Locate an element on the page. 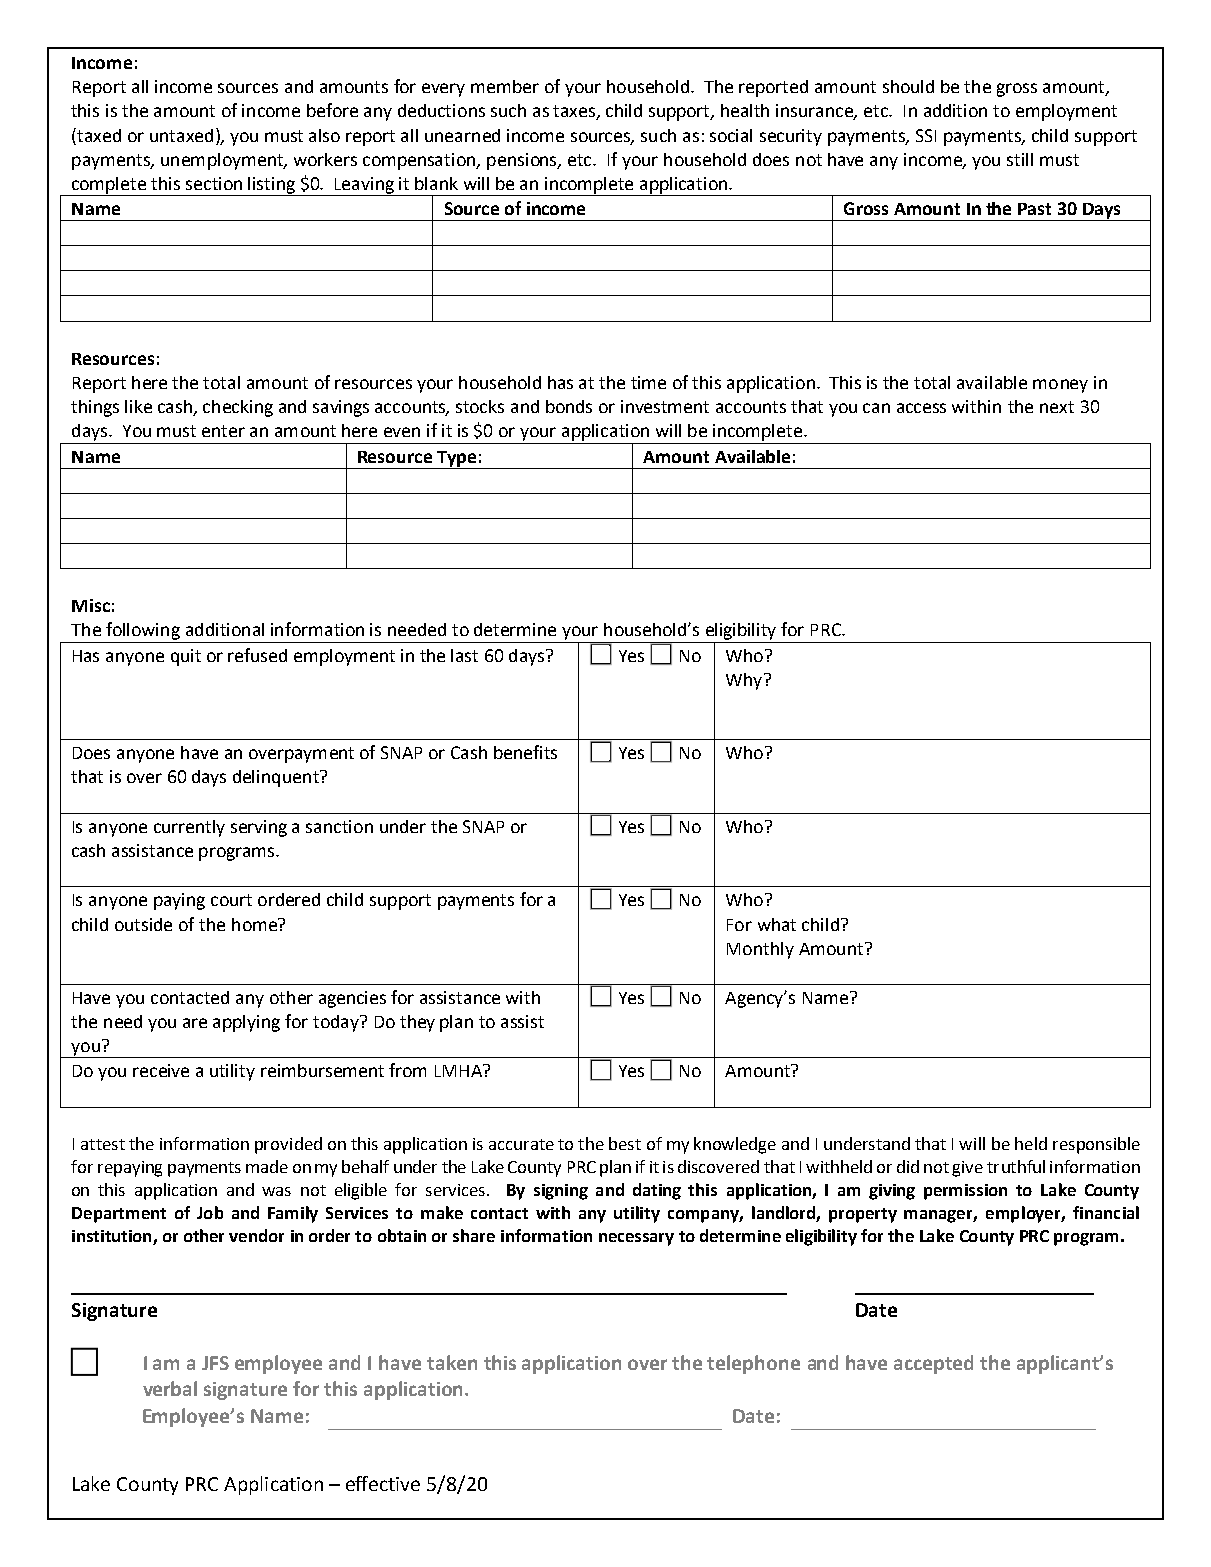  benefits is located at coordinates (525, 752).
